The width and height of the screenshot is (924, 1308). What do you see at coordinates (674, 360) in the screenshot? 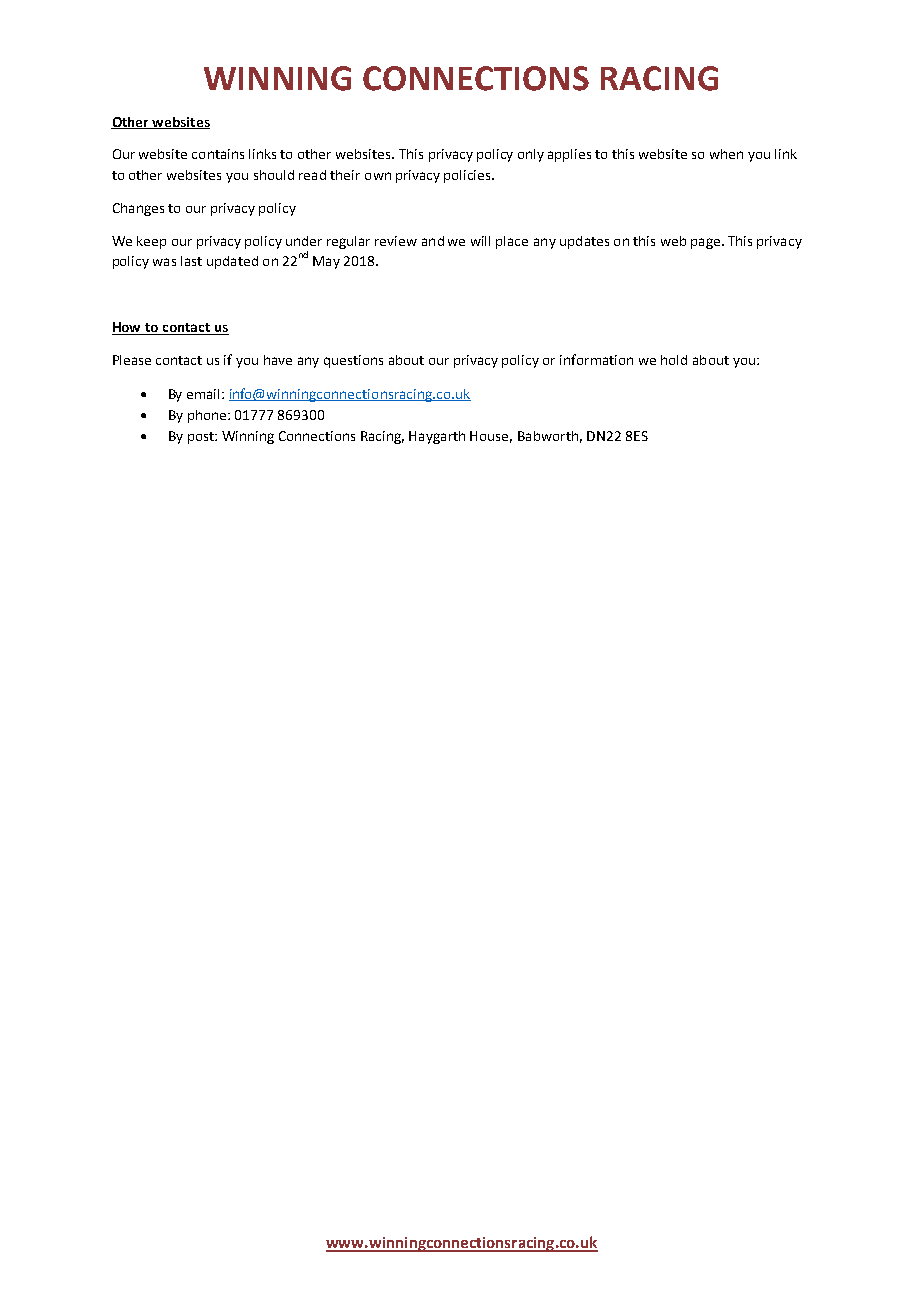
I see `hold` at bounding box center [674, 360].
